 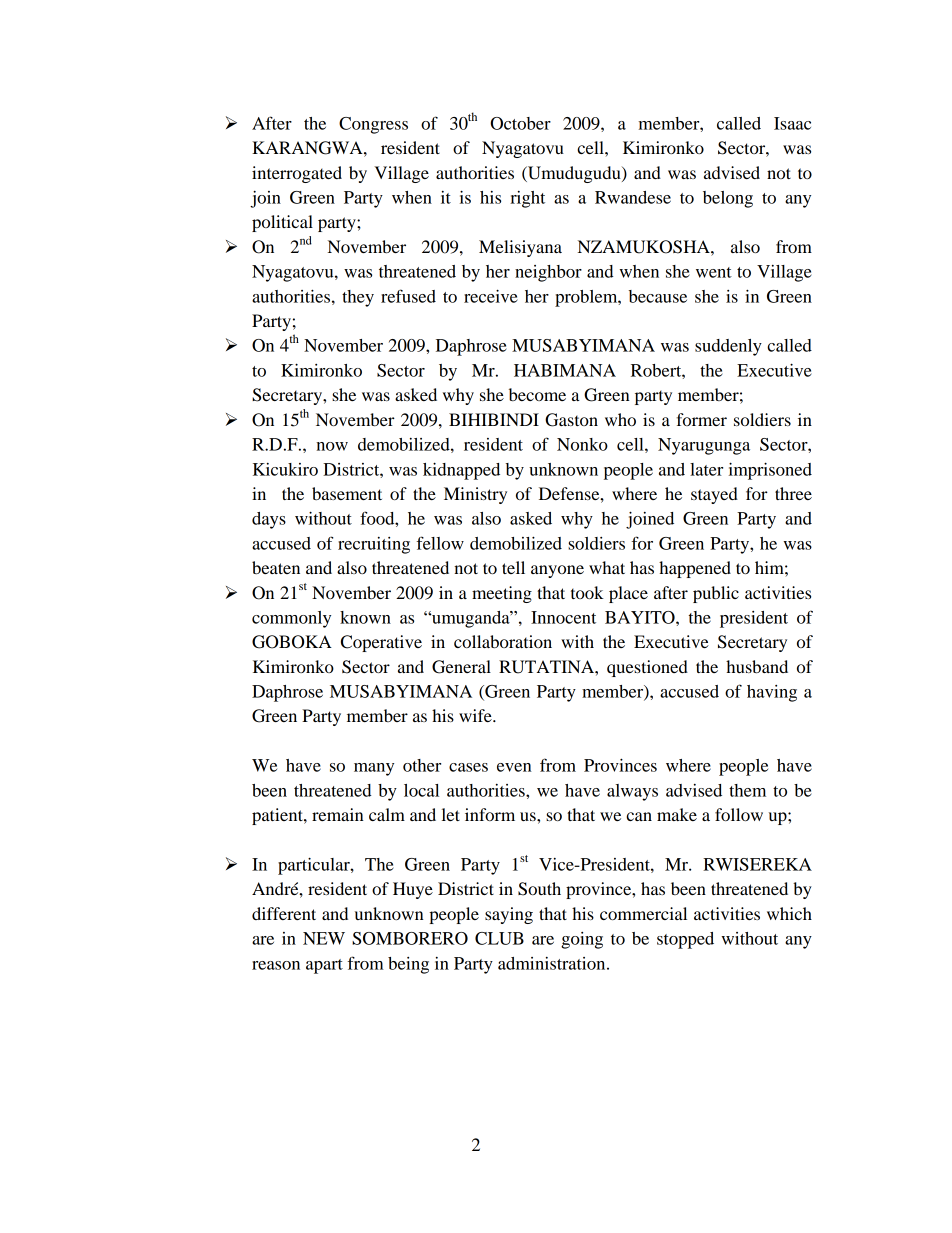 What do you see at coordinates (503, 641) in the screenshot?
I see `collaboration` at bounding box center [503, 641].
